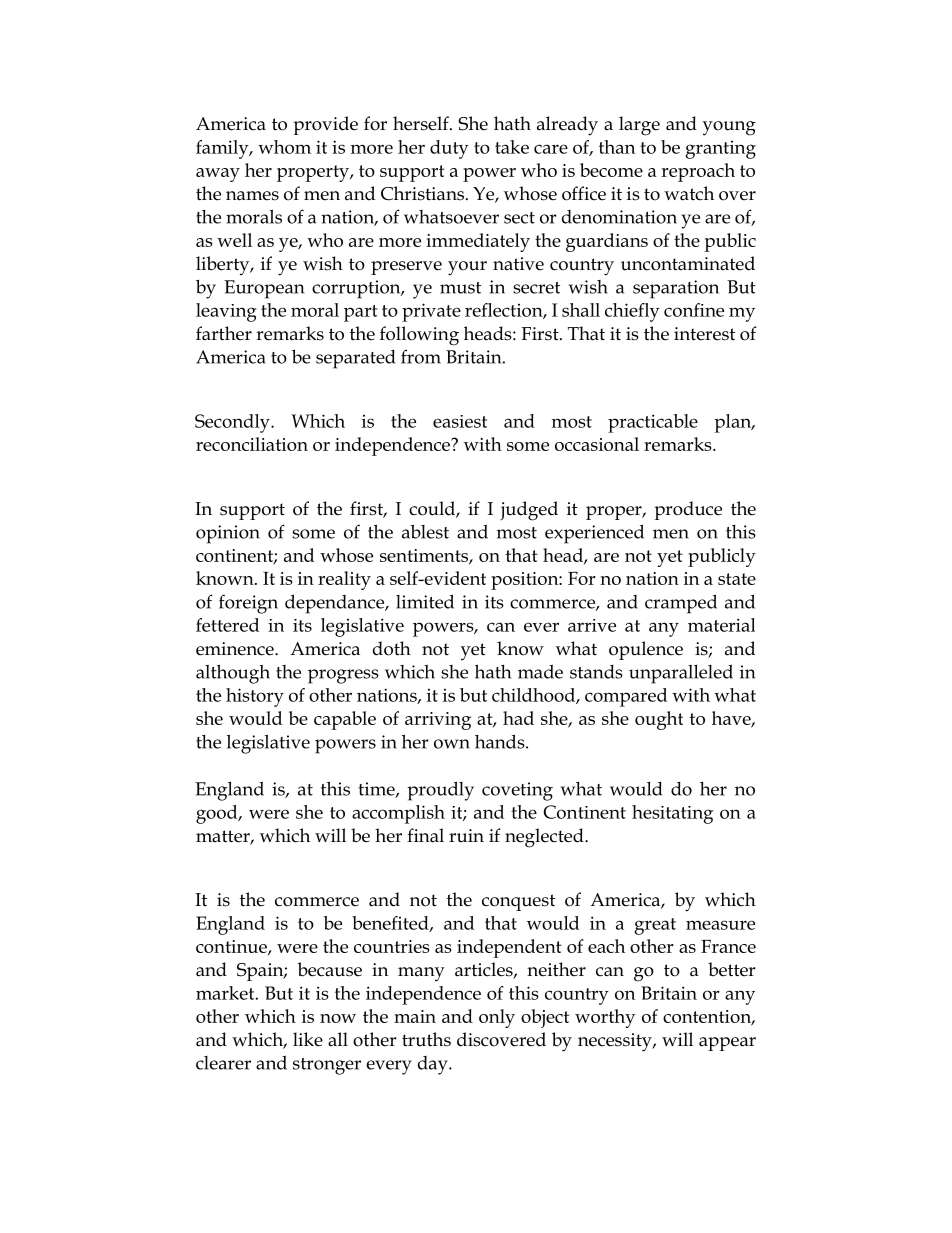 Image resolution: width=952 pixels, height=1233 pixels. Describe the element at coordinates (698, 172) in the page. I see `reproach` at that location.
